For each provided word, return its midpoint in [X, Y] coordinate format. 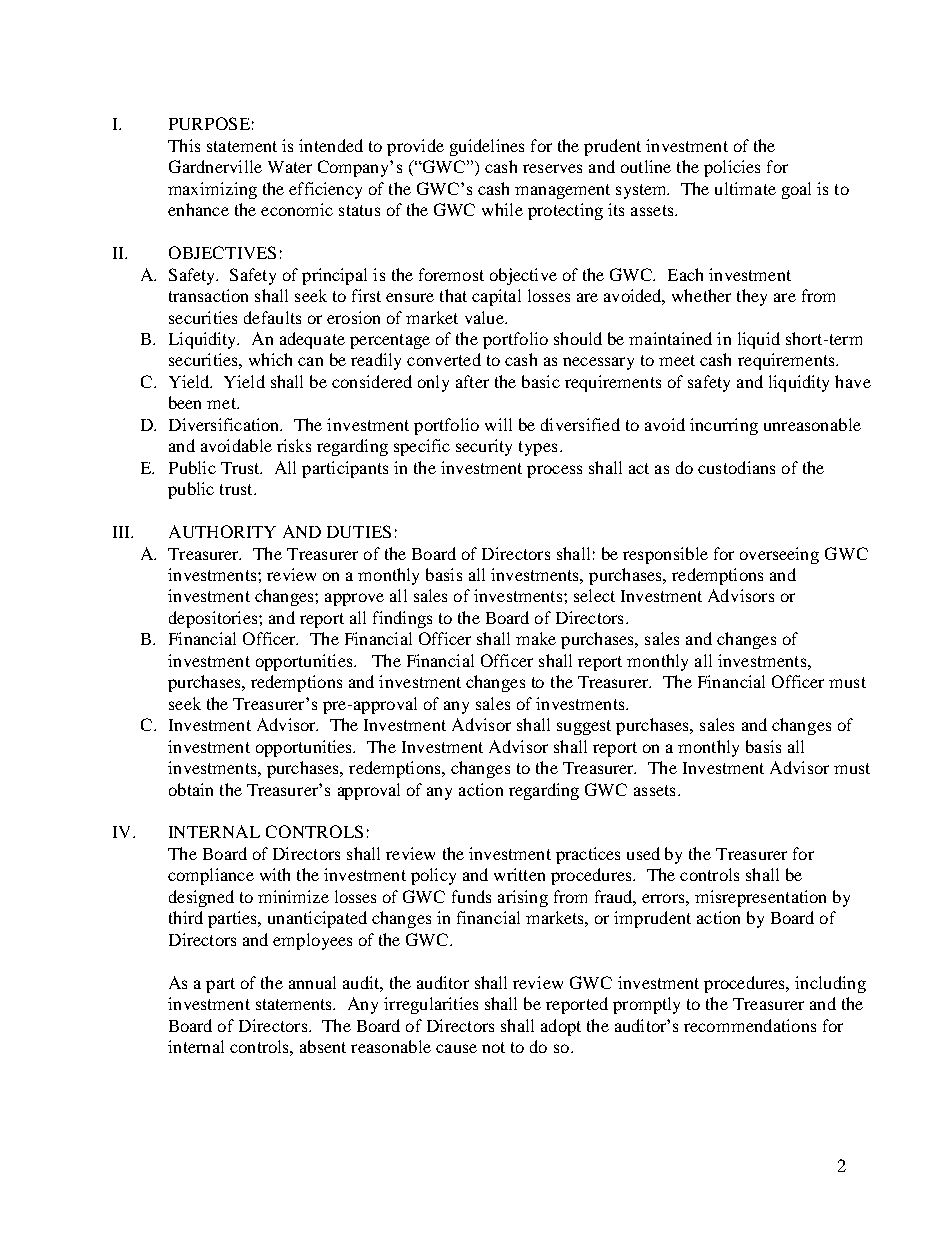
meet [677, 360]
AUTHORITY [222, 531]
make [536, 638]
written [519, 874]
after [472, 381]
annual [312, 982]
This [184, 145]
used [643, 853]
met [222, 403]
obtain [191, 789]
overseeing [779, 555]
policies [732, 168]
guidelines [487, 147]
